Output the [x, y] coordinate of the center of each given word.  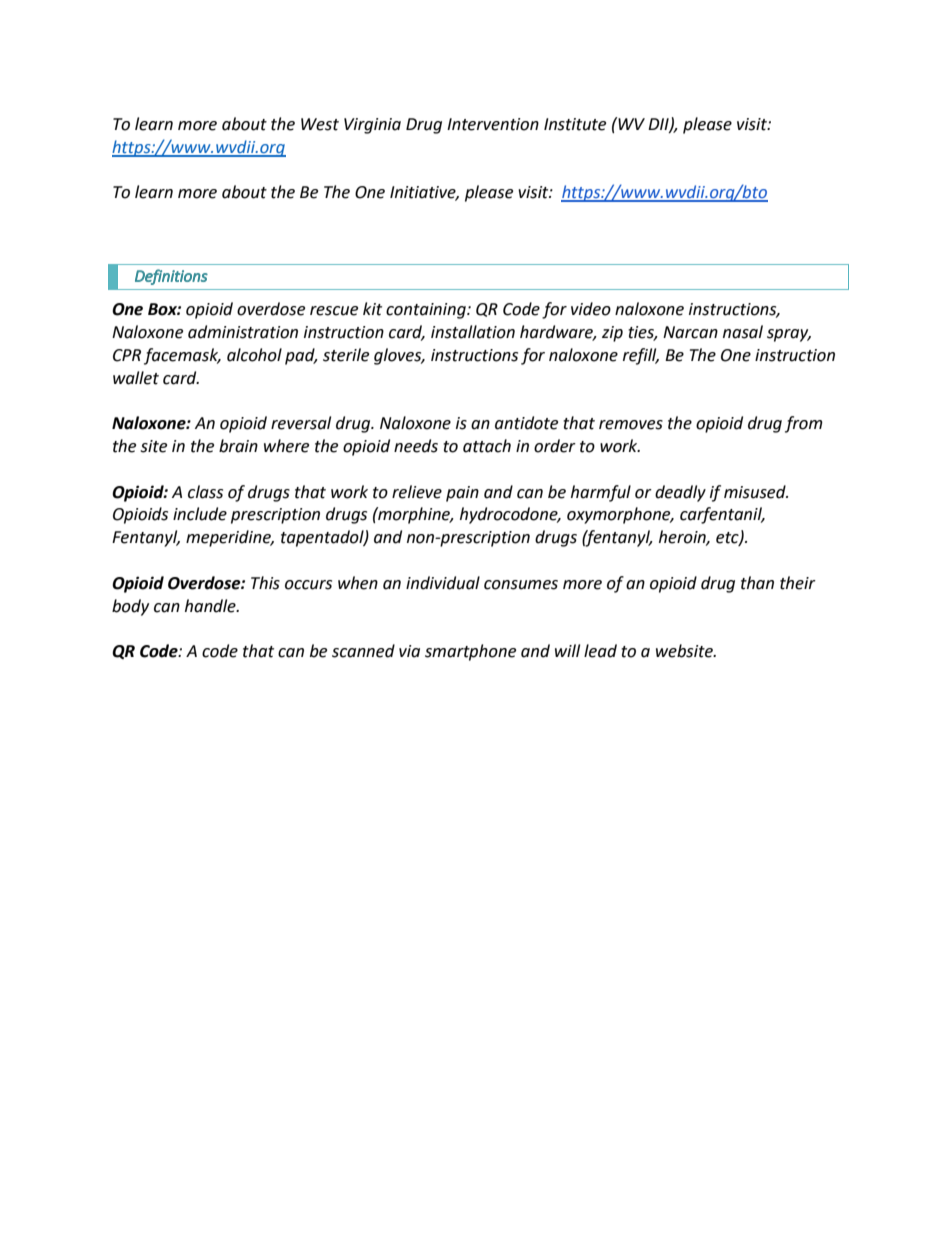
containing [427, 311]
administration [243, 332]
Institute [575, 124]
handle [211, 606]
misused [756, 492]
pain [462, 494]
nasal [743, 332]
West [320, 124]
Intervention [493, 124]
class [205, 492]
